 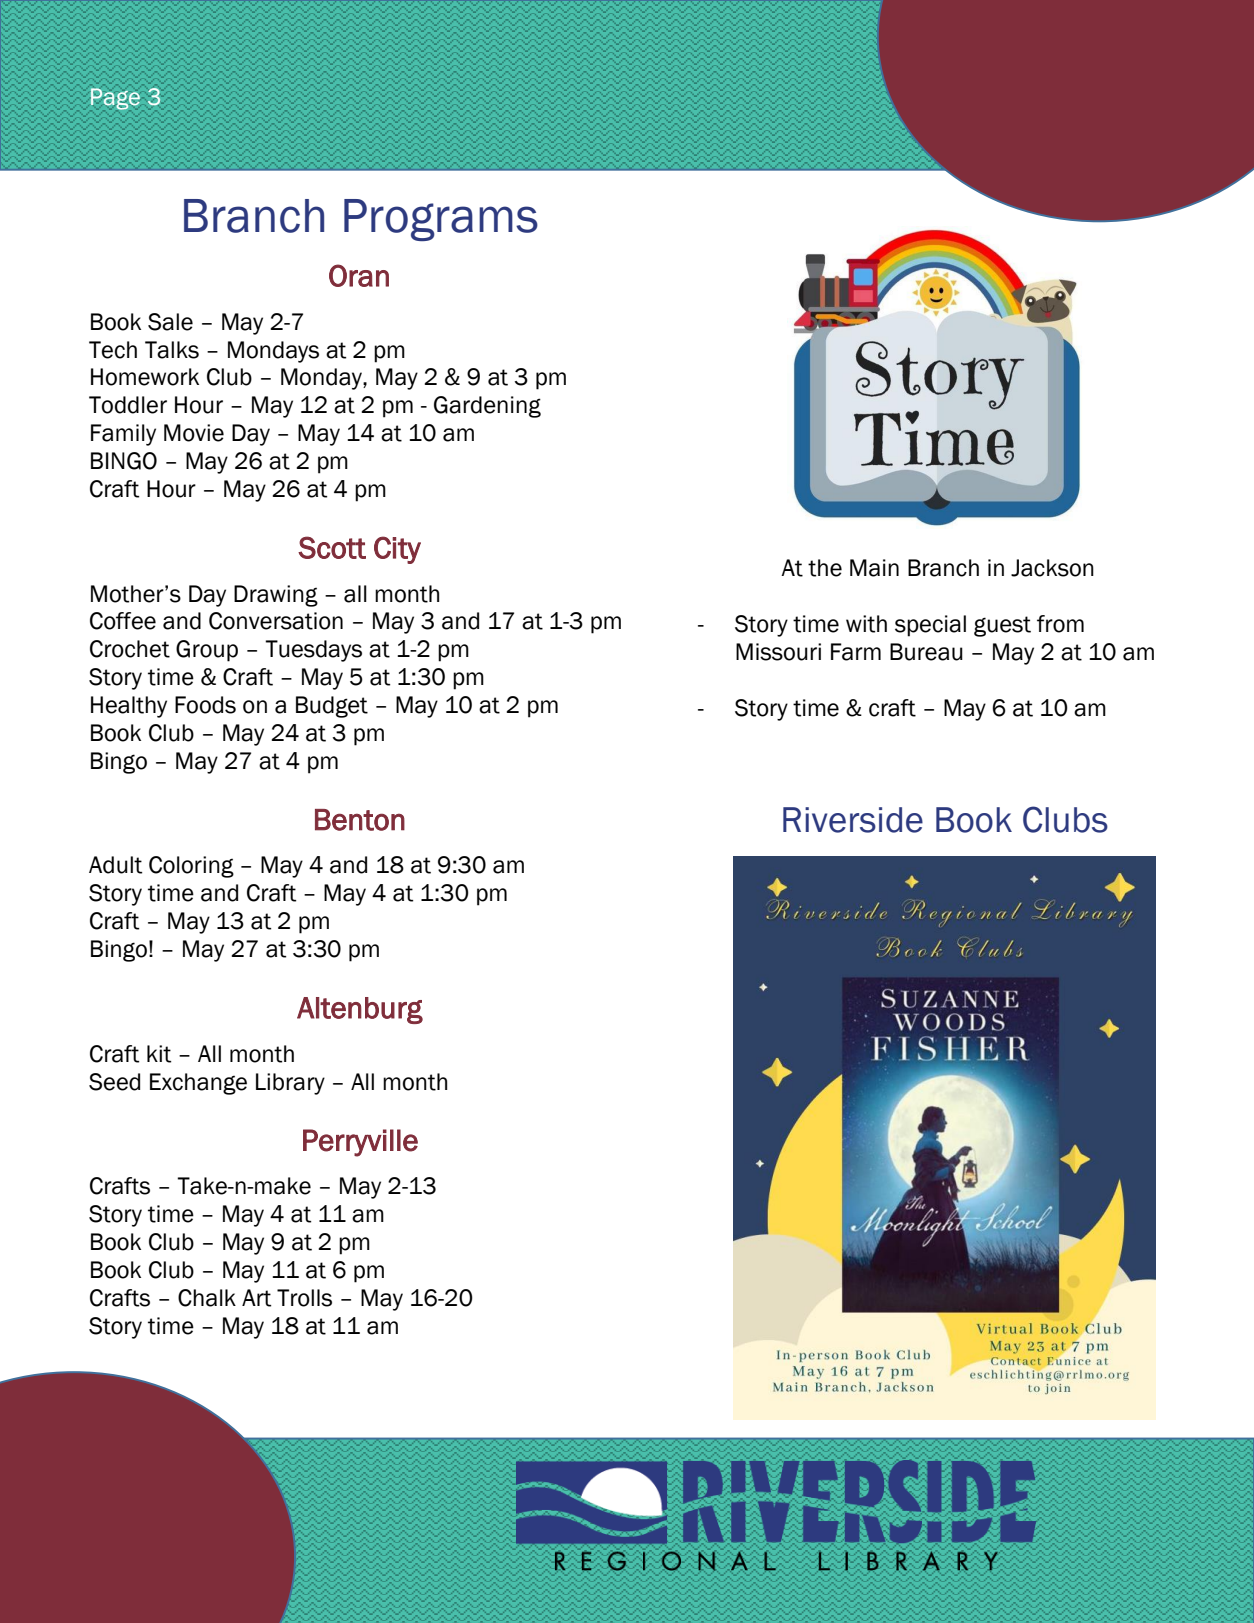 I want to click on Art, so click(x=256, y=1298).
